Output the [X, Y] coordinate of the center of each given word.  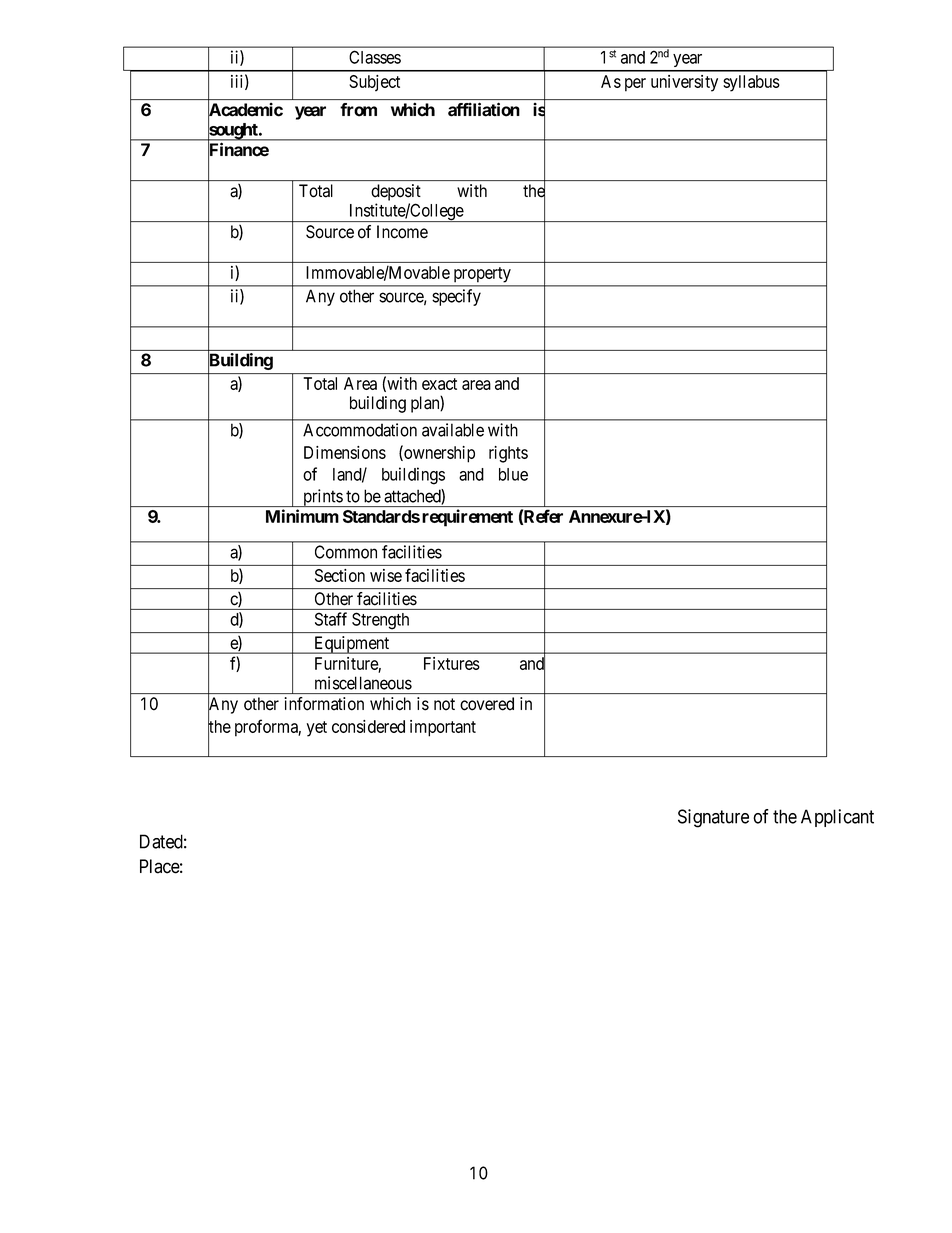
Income [402, 232]
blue [513, 474]
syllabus [751, 83]
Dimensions [345, 452]
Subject [374, 83]
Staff [331, 619]
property [482, 274]
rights [508, 454]
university [684, 83]
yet [317, 729]
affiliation [484, 109]
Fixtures [452, 663]
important [443, 728]
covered [487, 704]
